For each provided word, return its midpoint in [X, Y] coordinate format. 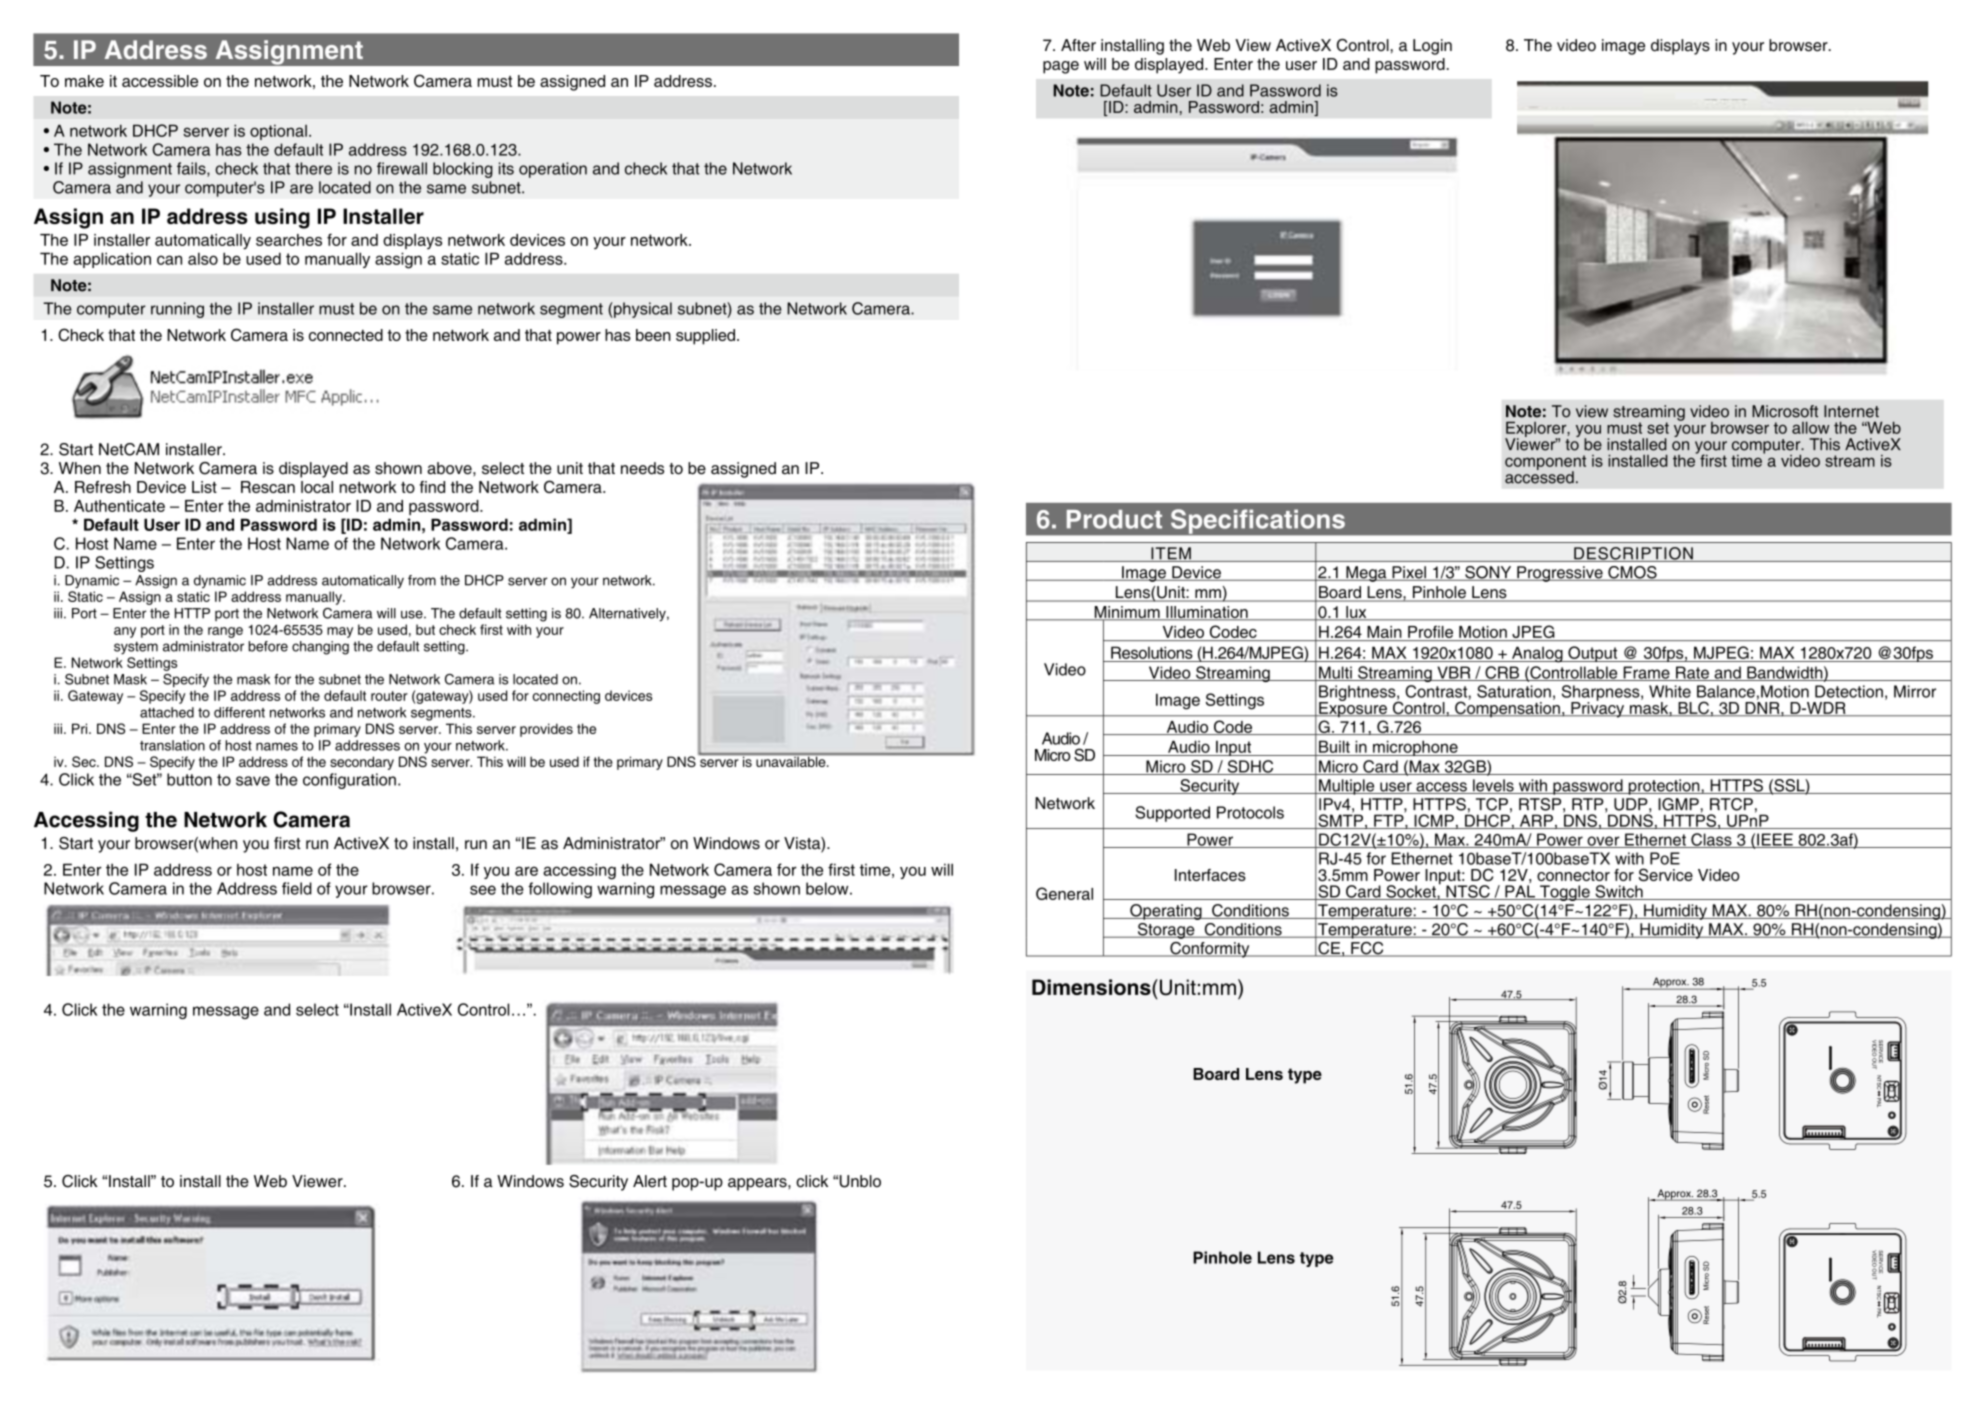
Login [1432, 47]
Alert [650, 1181]
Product [1114, 519]
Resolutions [1152, 652]
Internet [1851, 411]
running [177, 310]
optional [278, 132]
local [317, 487]
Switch [1619, 892]
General [1064, 893]
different [239, 712]
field [297, 888]
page [1061, 67]
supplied [705, 337]
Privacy [1598, 709]
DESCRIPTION [1633, 554]
